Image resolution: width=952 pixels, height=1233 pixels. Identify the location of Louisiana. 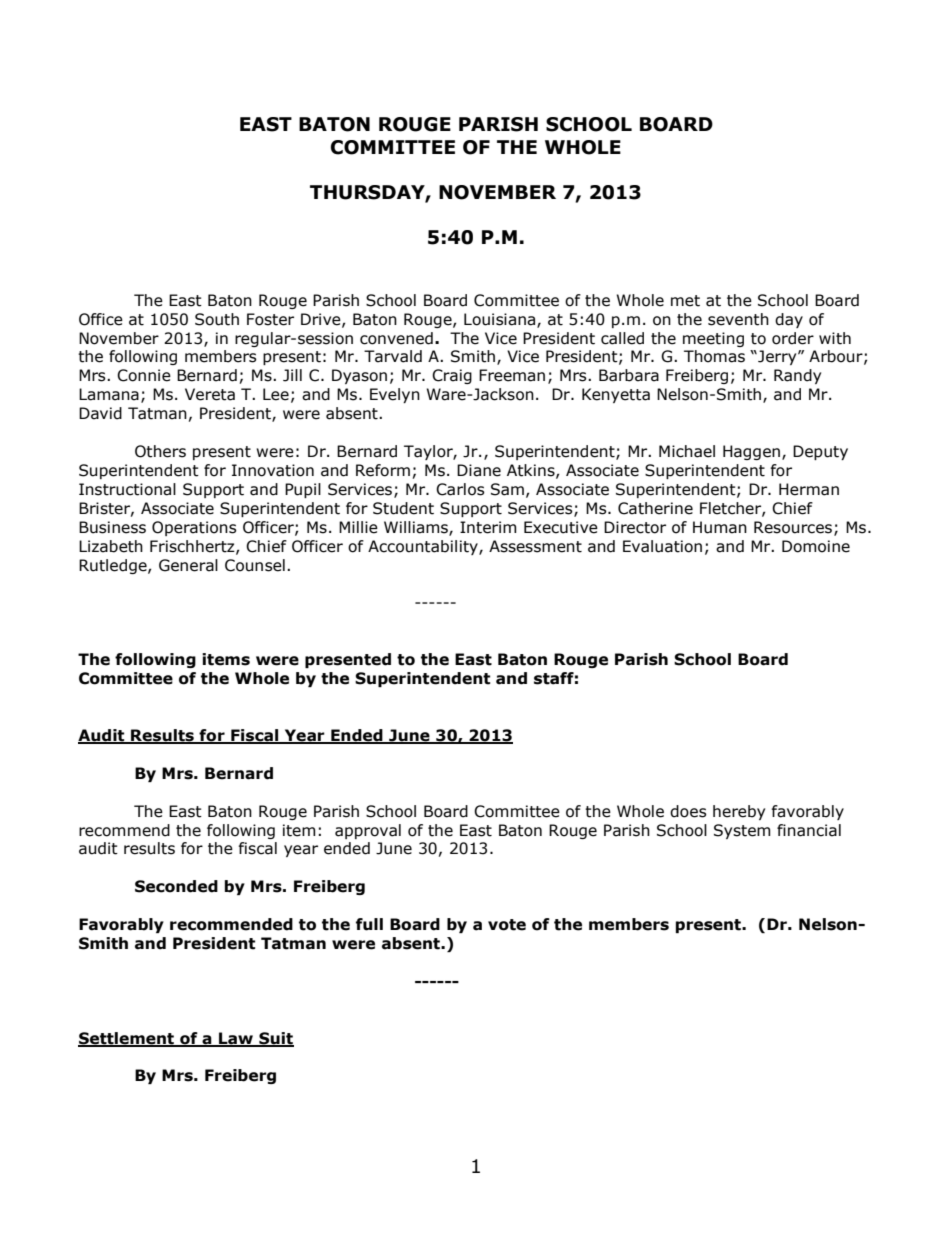
(501, 320).
